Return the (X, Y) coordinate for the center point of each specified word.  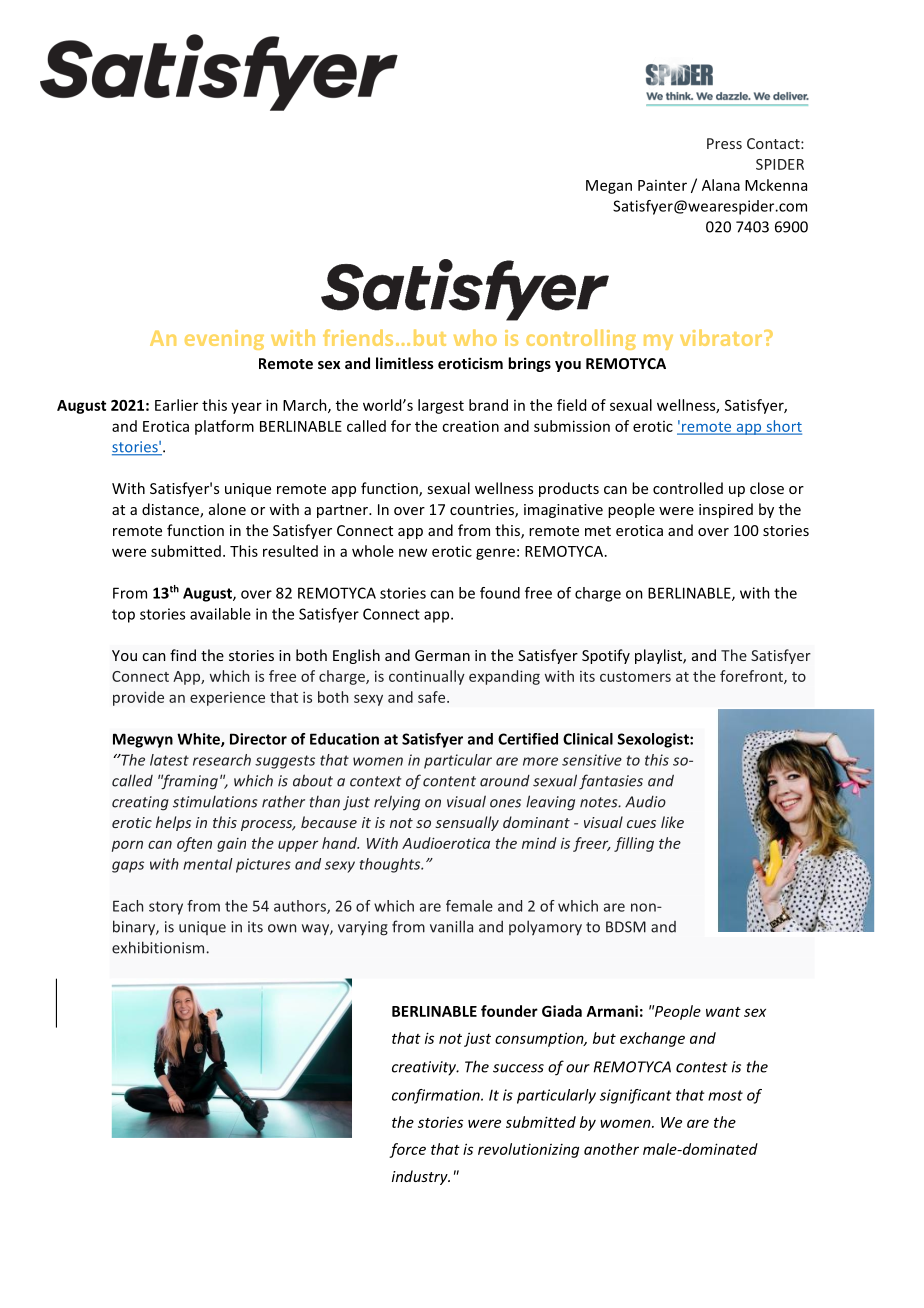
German (442, 655)
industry (421, 1177)
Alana (721, 185)
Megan (609, 187)
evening (224, 340)
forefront (752, 677)
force (407, 1150)
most (725, 1095)
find (183, 655)
